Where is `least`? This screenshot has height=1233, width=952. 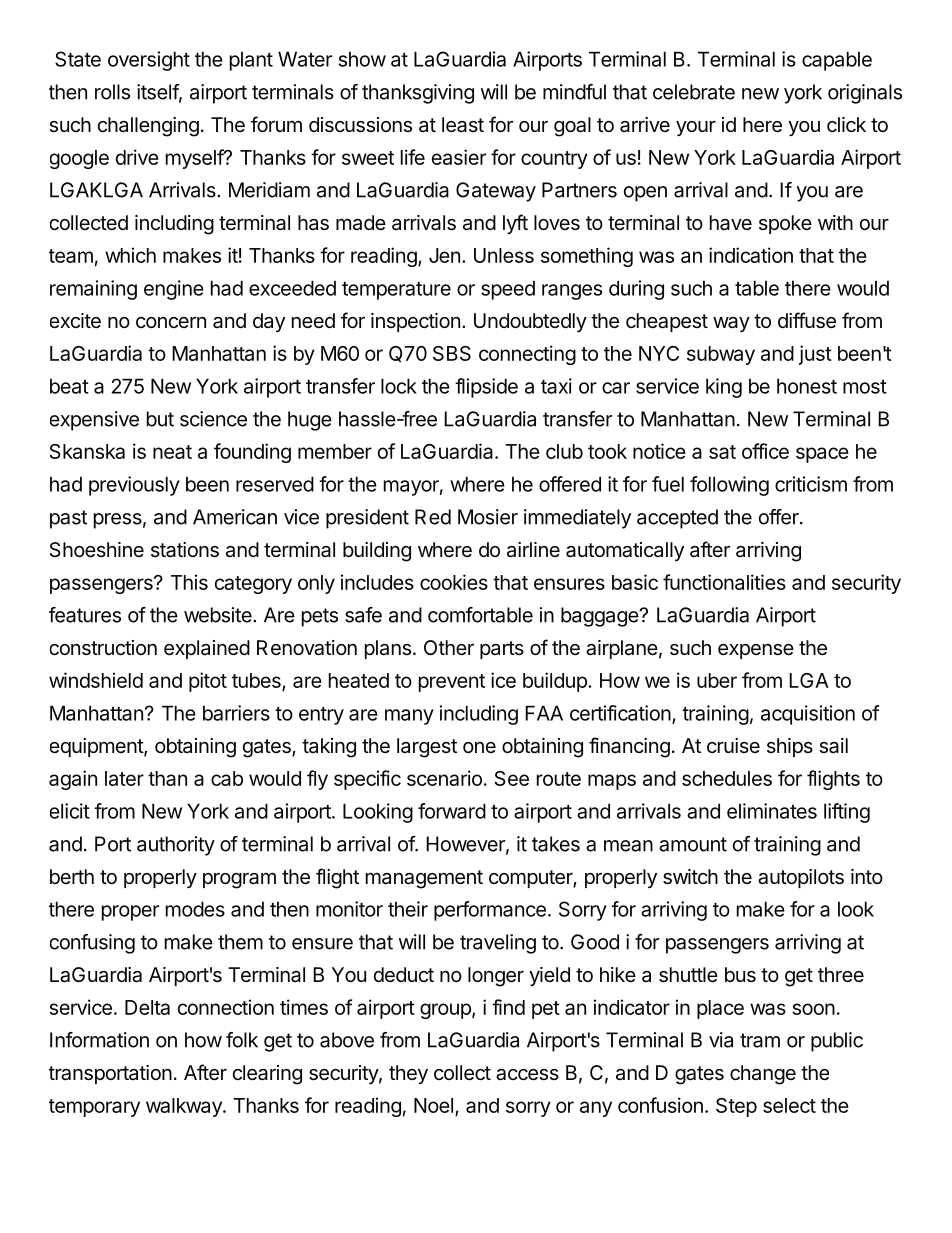
least is located at coordinates (463, 125).
